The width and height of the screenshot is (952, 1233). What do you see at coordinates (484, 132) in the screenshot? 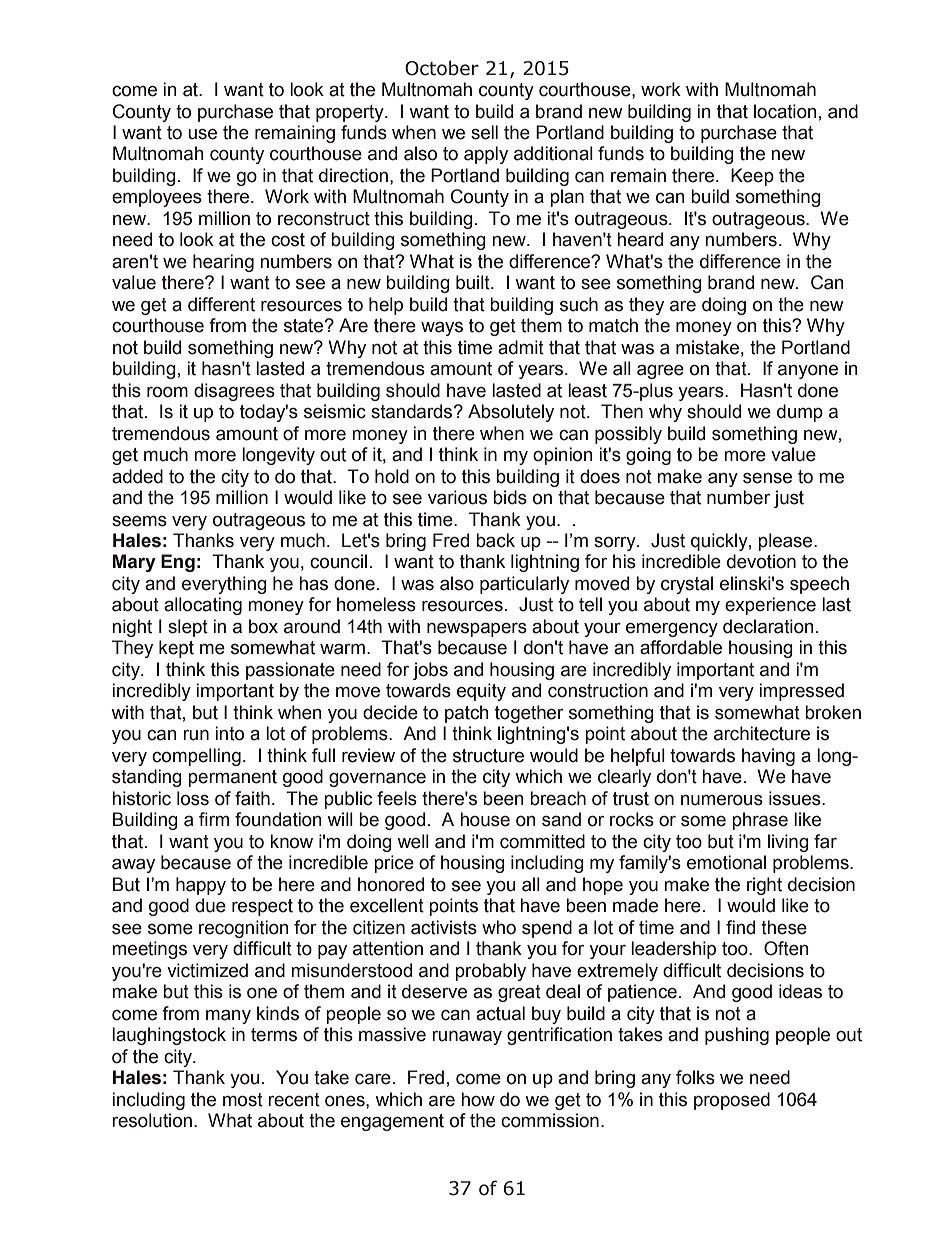
I see `sell` at bounding box center [484, 132].
